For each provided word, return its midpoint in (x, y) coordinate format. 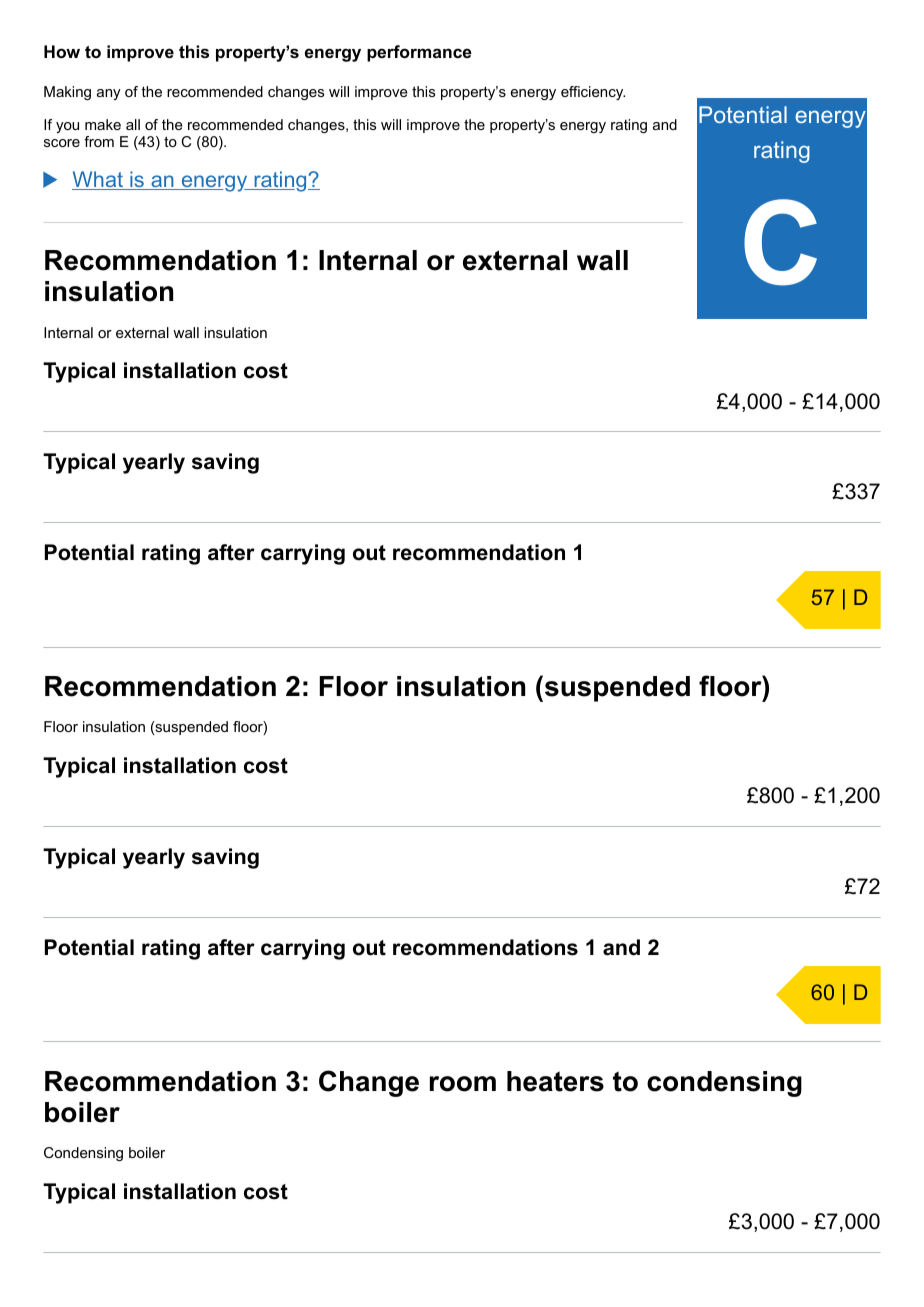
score (62, 143)
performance (419, 53)
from (99, 141)
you (67, 127)
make (103, 124)
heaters (555, 1081)
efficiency (593, 93)
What (98, 180)
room (463, 1084)
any (109, 94)
